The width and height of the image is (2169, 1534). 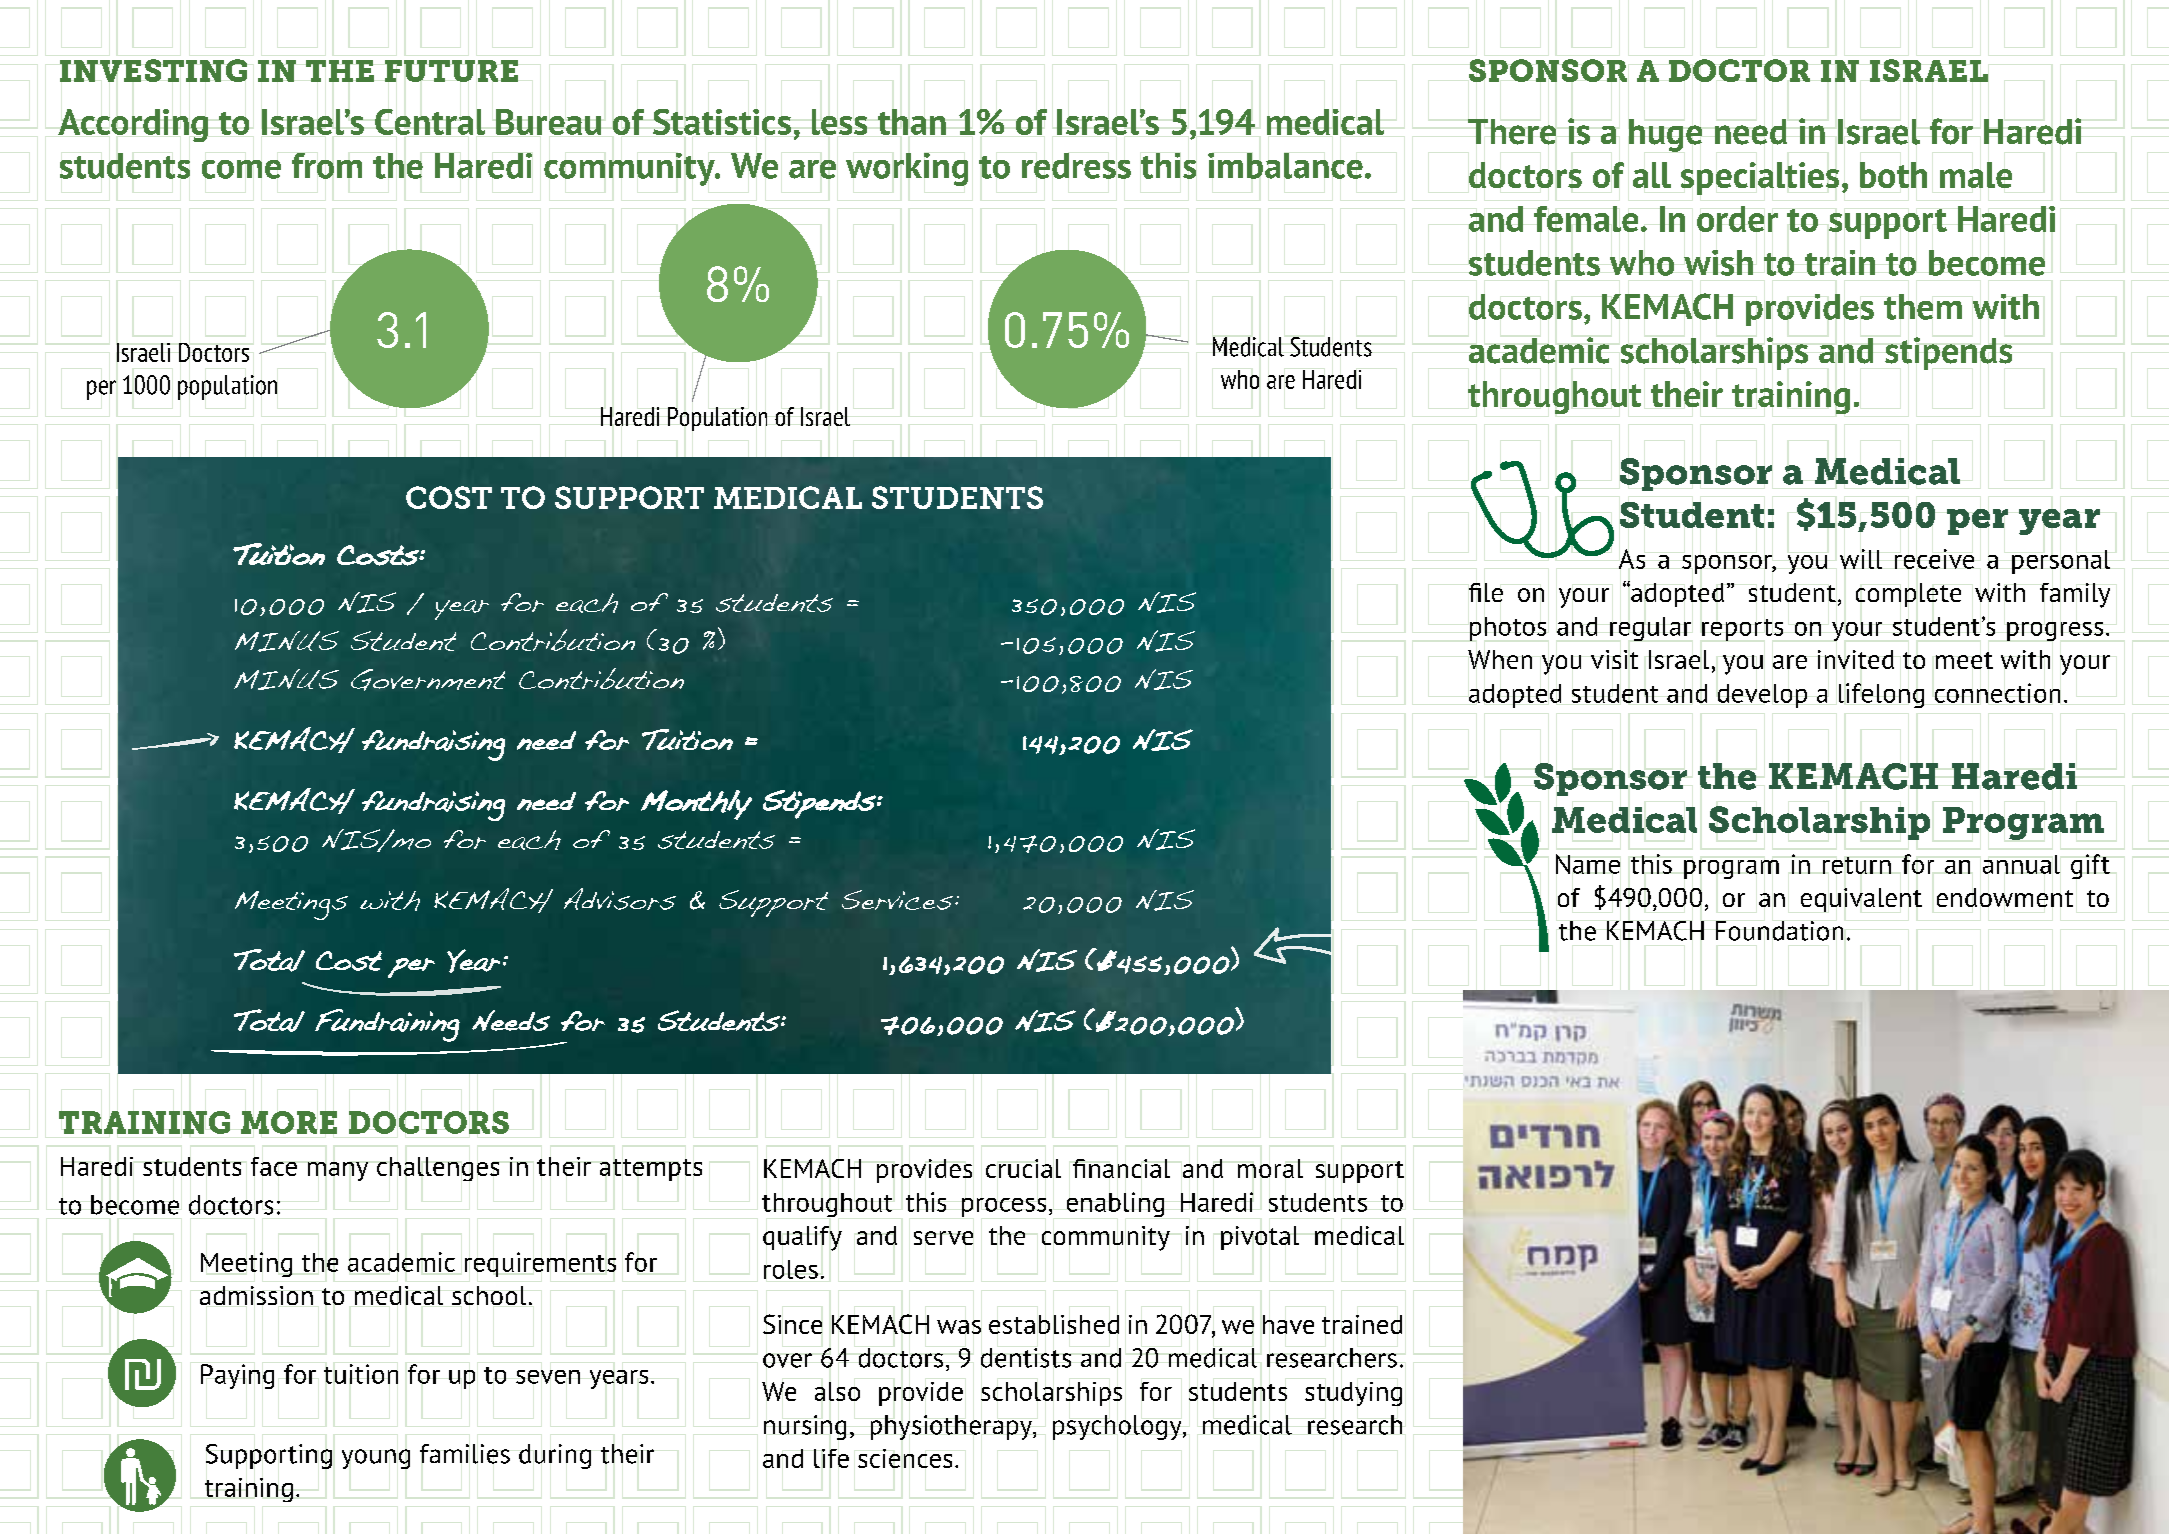 I want to click on will, so click(x=1861, y=559).
